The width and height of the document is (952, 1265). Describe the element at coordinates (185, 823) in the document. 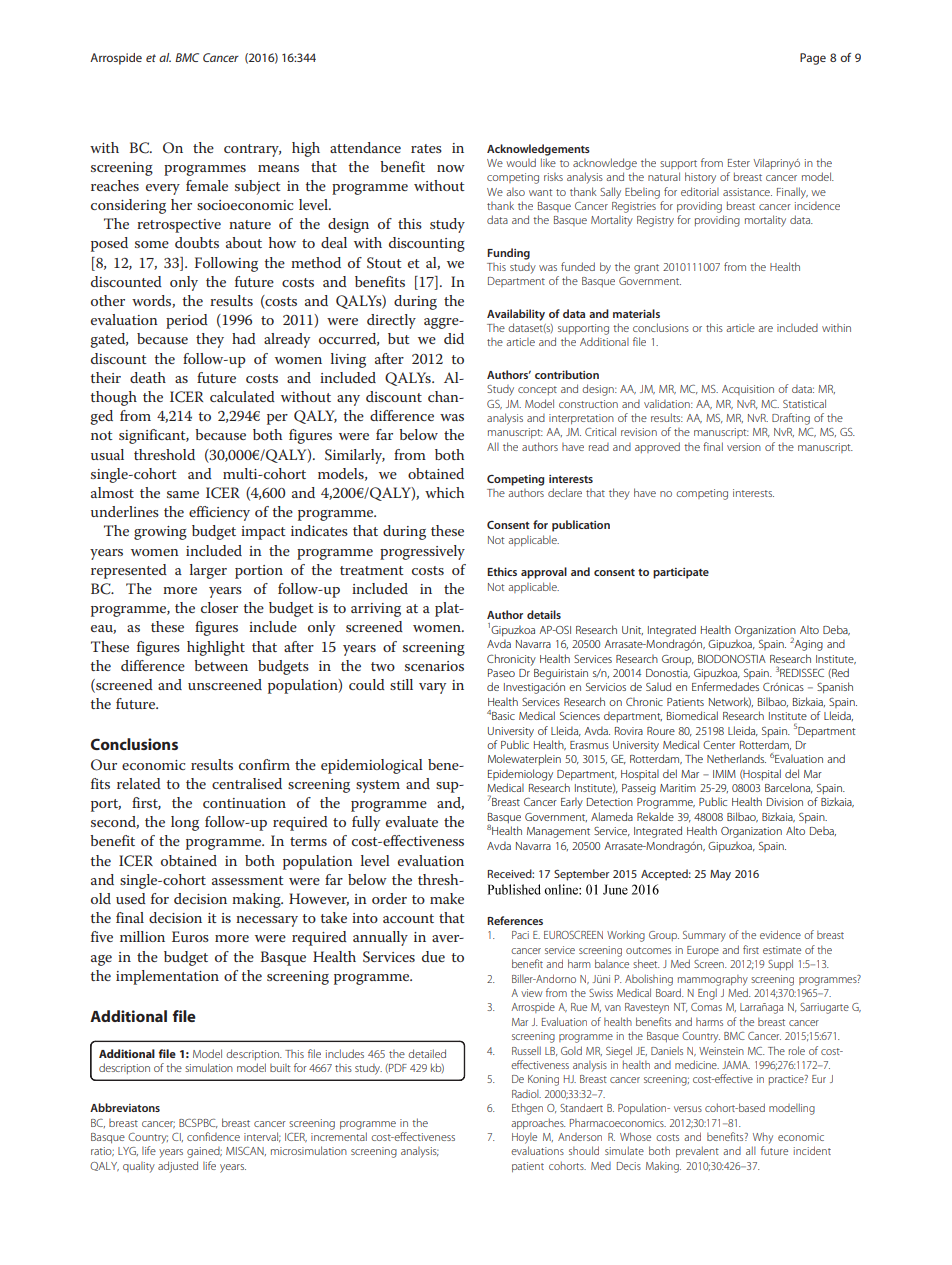

I see `long` at that location.
